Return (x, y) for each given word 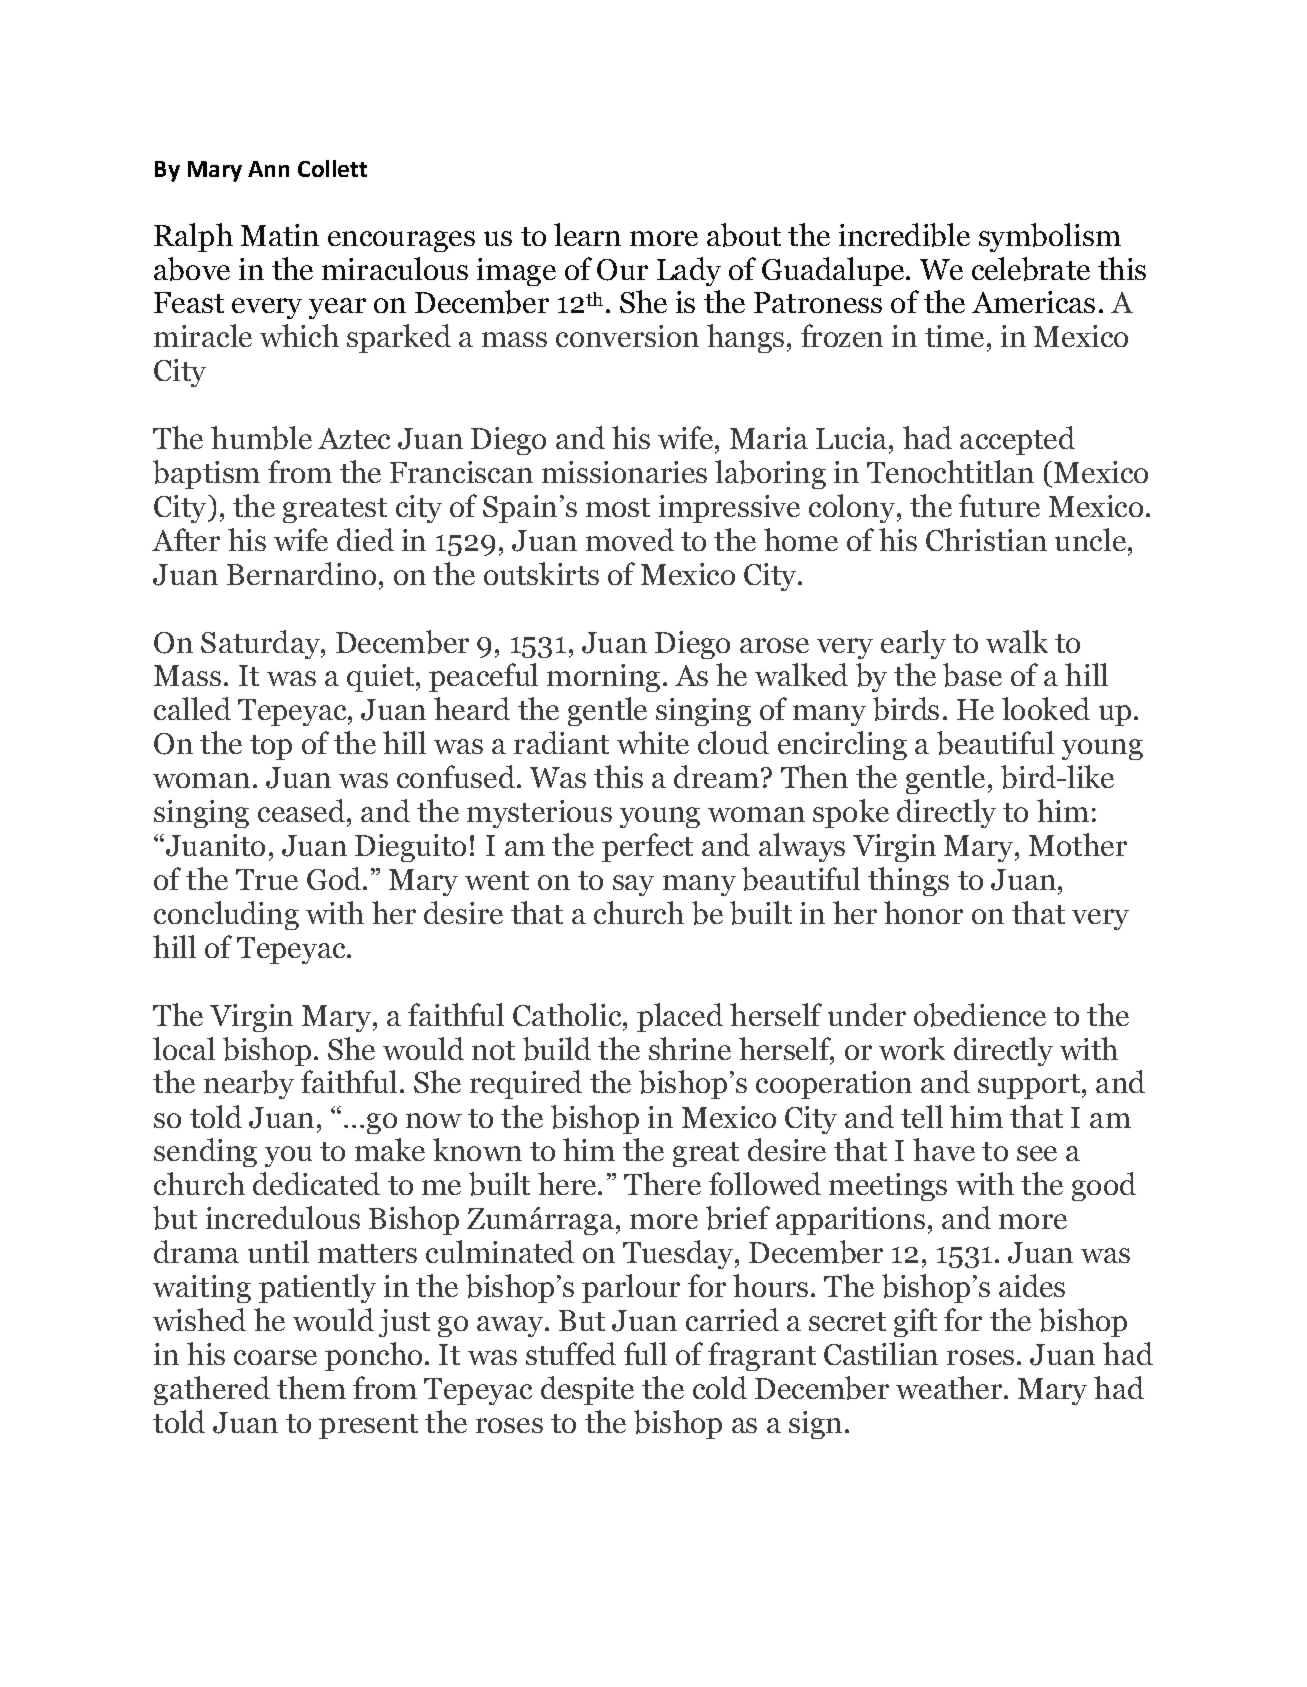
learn (587, 234)
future (999, 505)
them (311, 1387)
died (365, 539)
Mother (1078, 844)
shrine (690, 1048)
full (645, 1353)
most (618, 507)
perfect (647, 847)
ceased (303, 812)
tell (922, 1116)
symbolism (1050, 237)
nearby (249, 1084)
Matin (280, 235)
